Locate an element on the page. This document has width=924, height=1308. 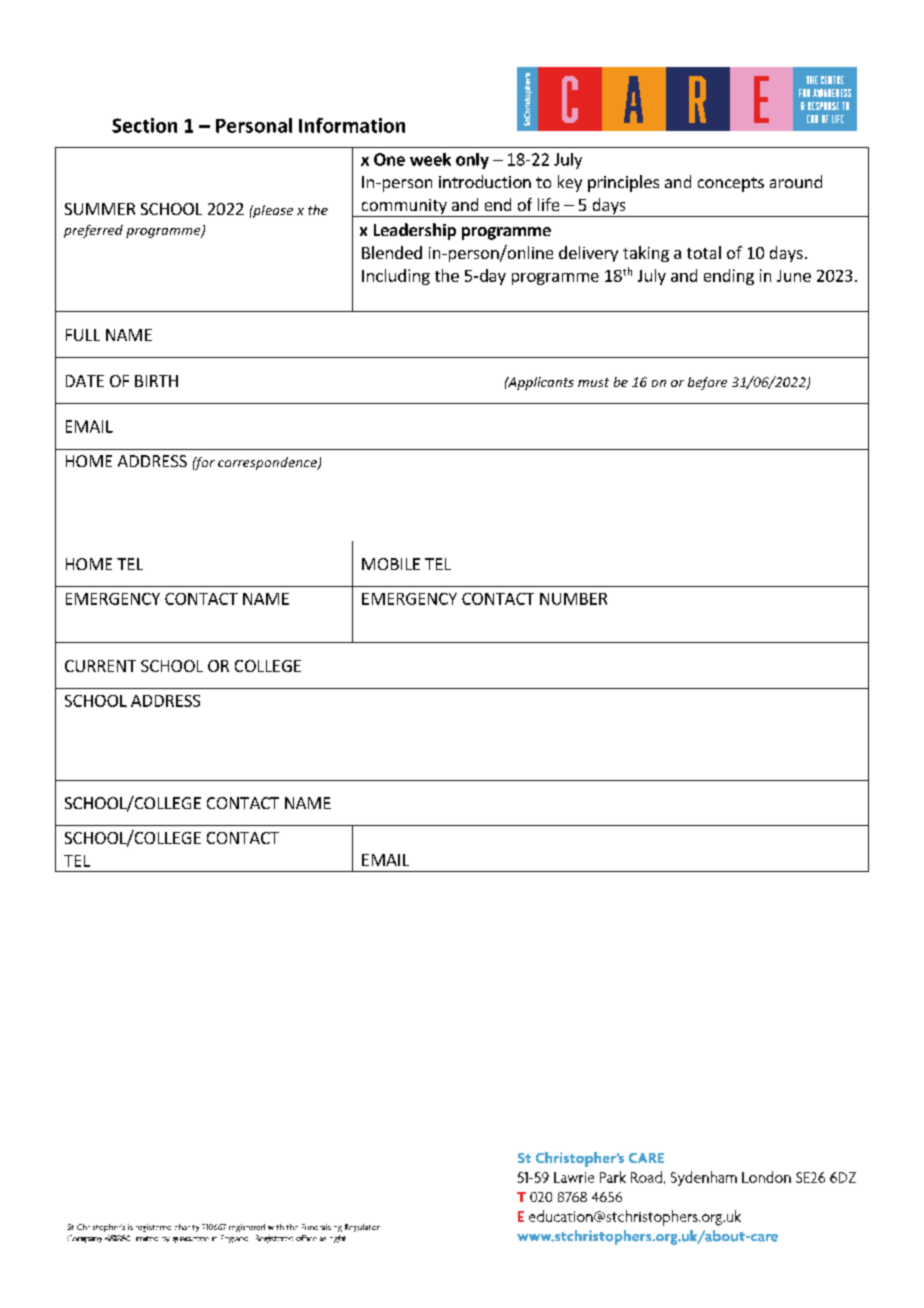
FULL is located at coordinates (83, 335).
